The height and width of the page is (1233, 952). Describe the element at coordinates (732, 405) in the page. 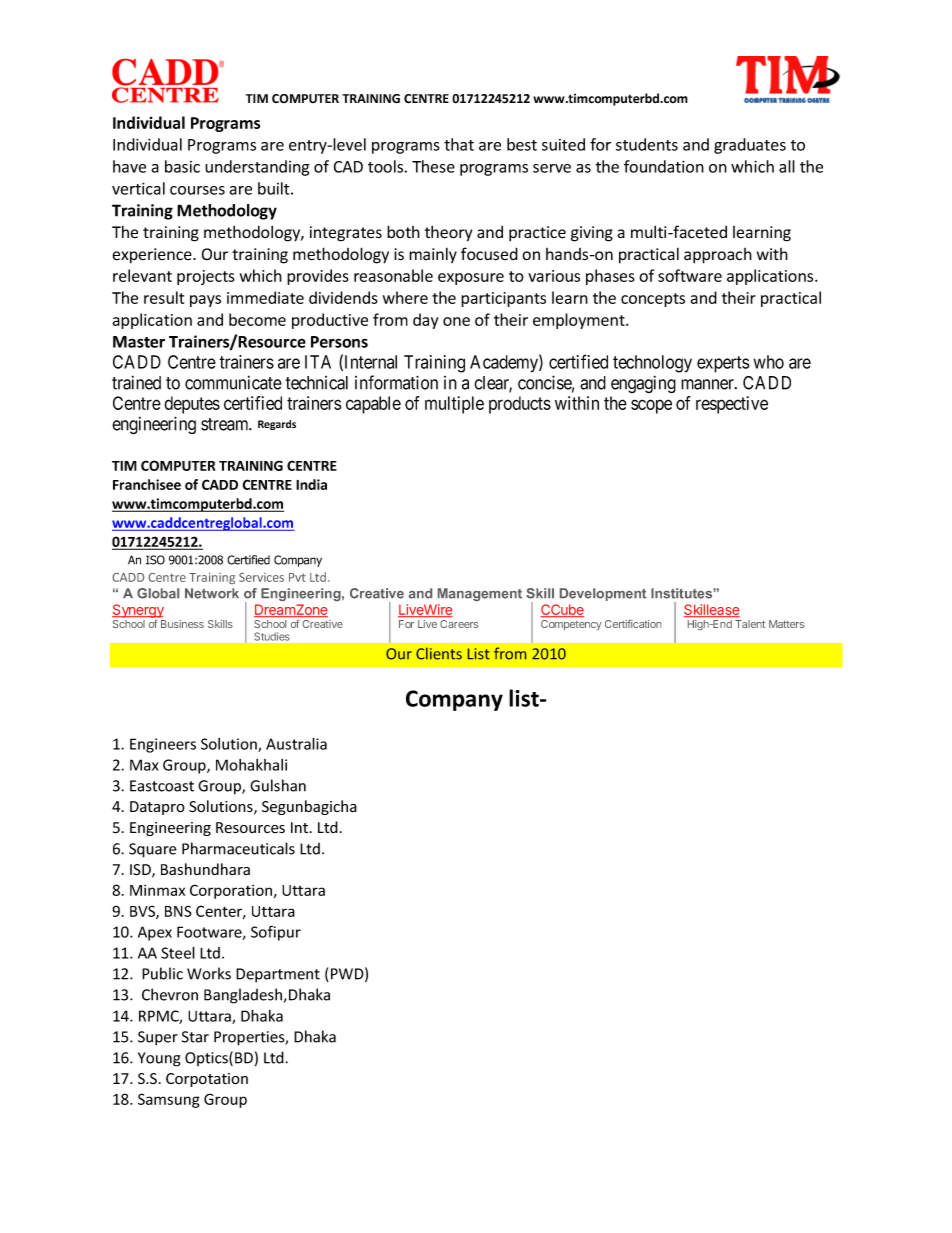

I see `respective` at that location.
